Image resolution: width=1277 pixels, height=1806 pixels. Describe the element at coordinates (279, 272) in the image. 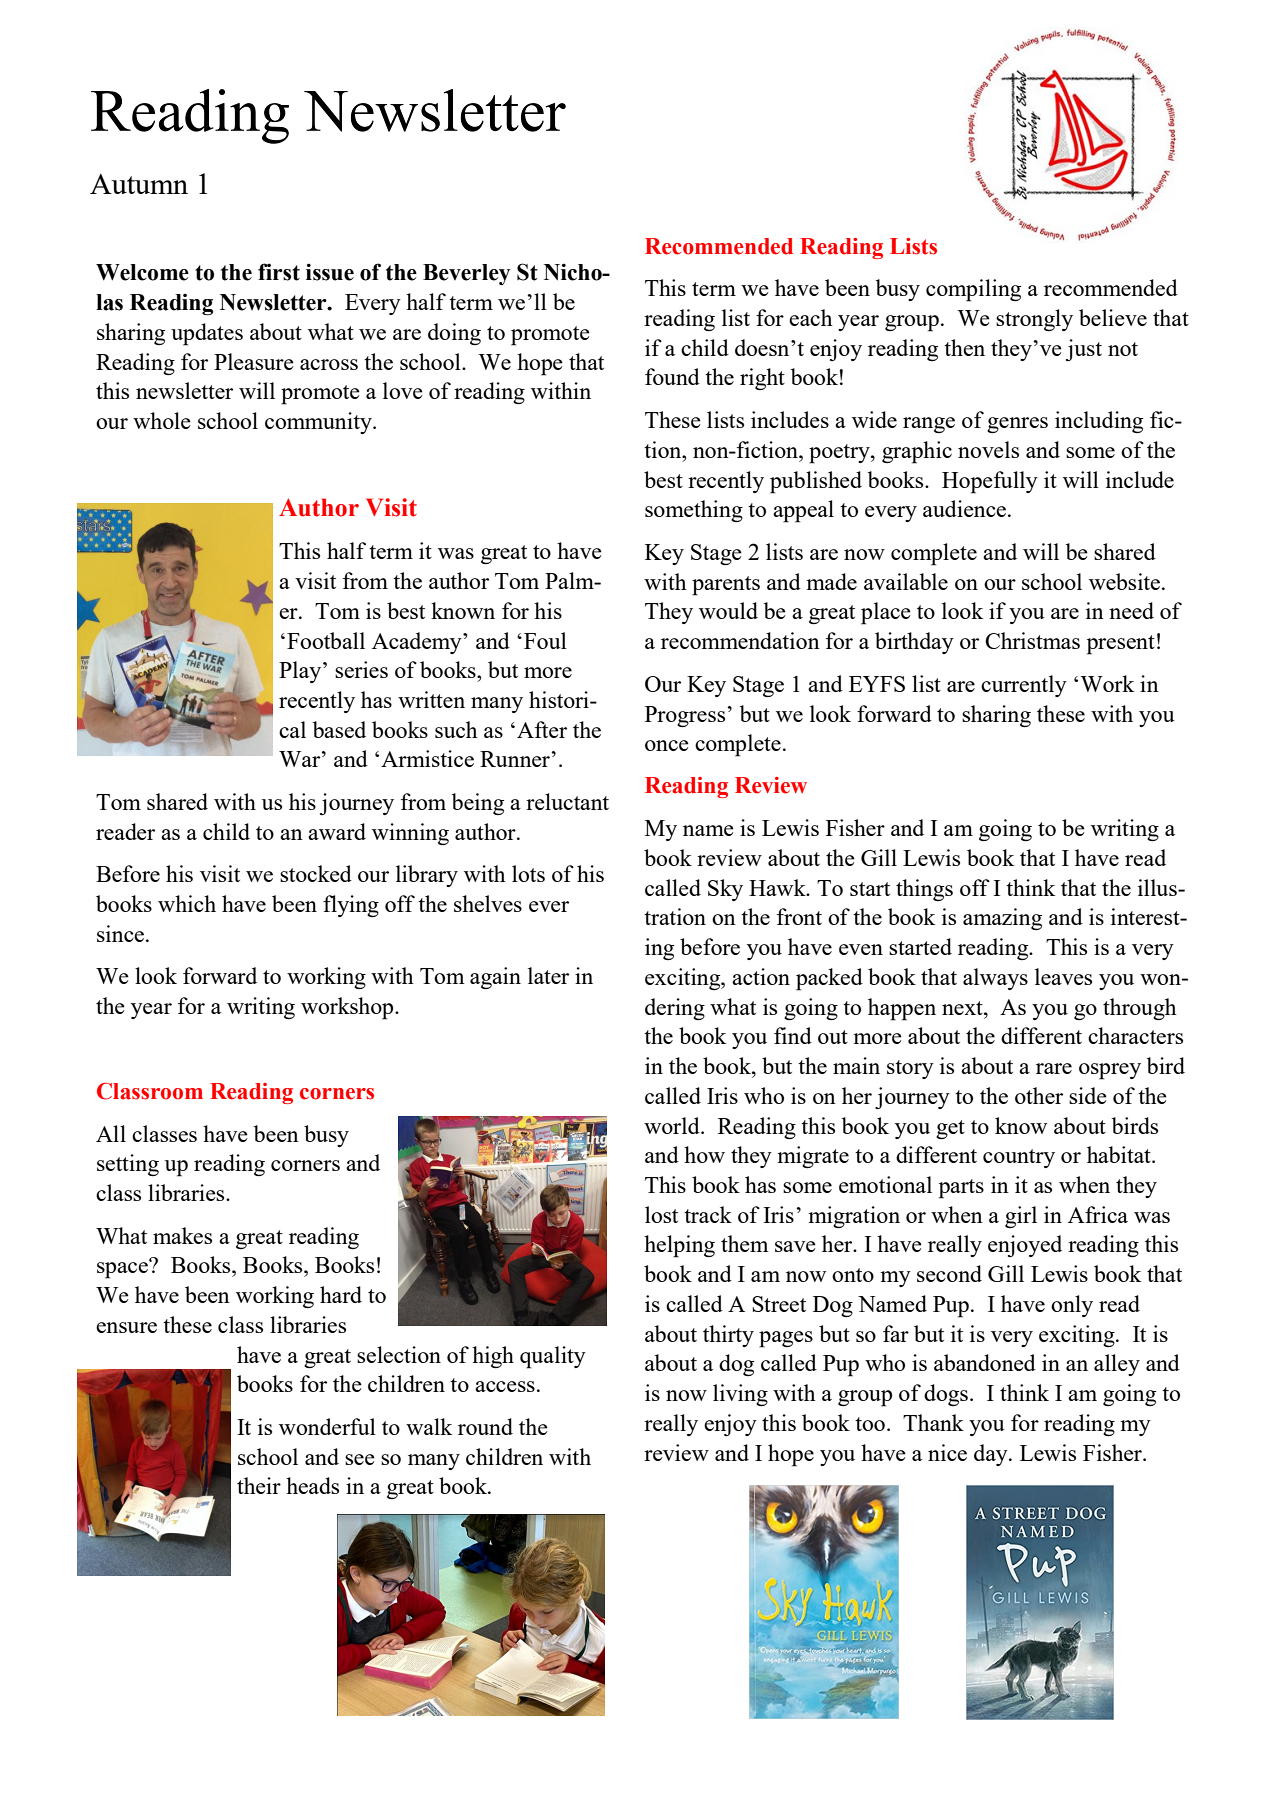

I see `first` at that location.
